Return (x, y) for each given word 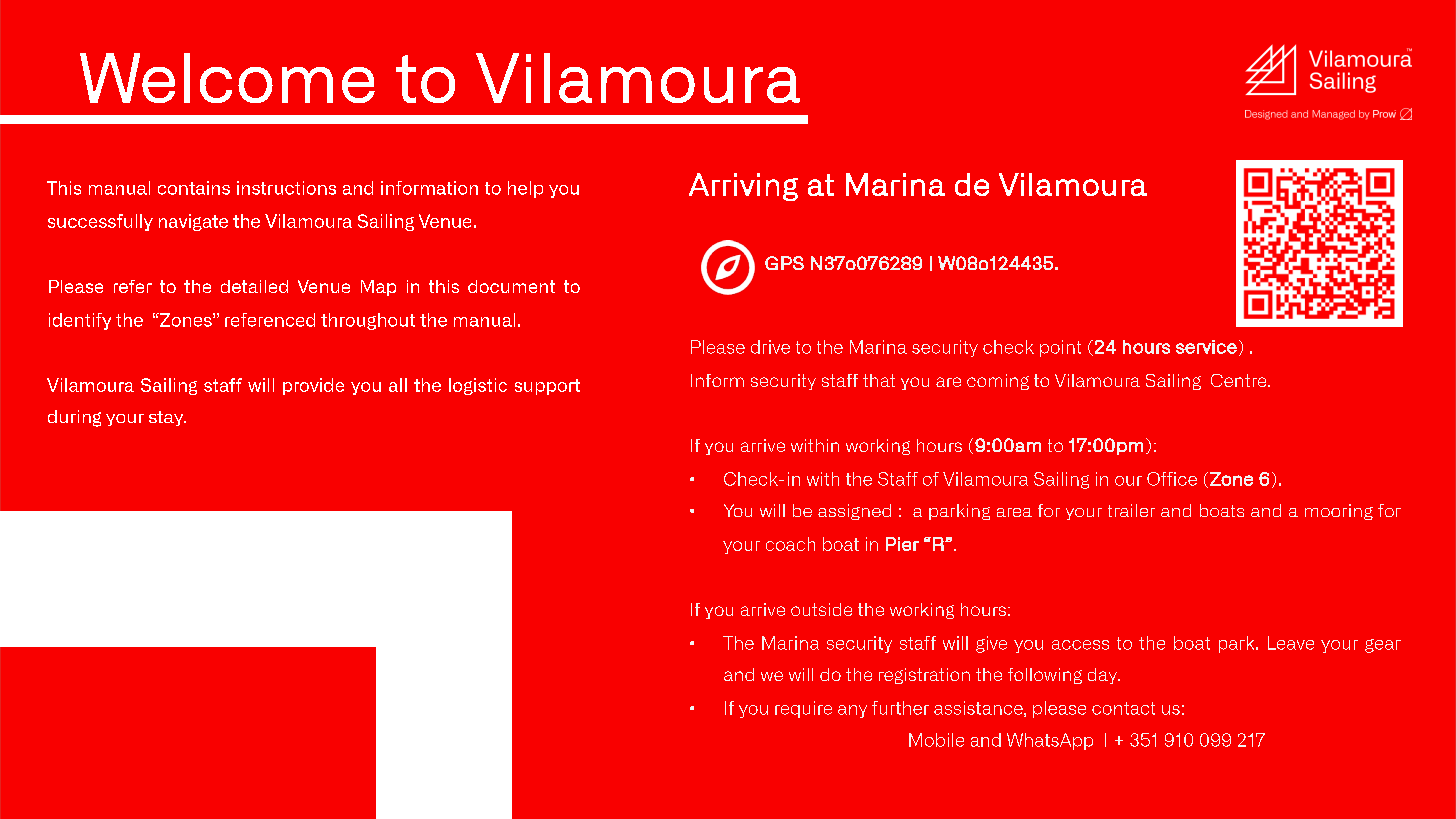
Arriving (743, 187)
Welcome (227, 78)
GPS (784, 263)
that (879, 380)
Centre (1240, 380)
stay (167, 418)
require (803, 709)
